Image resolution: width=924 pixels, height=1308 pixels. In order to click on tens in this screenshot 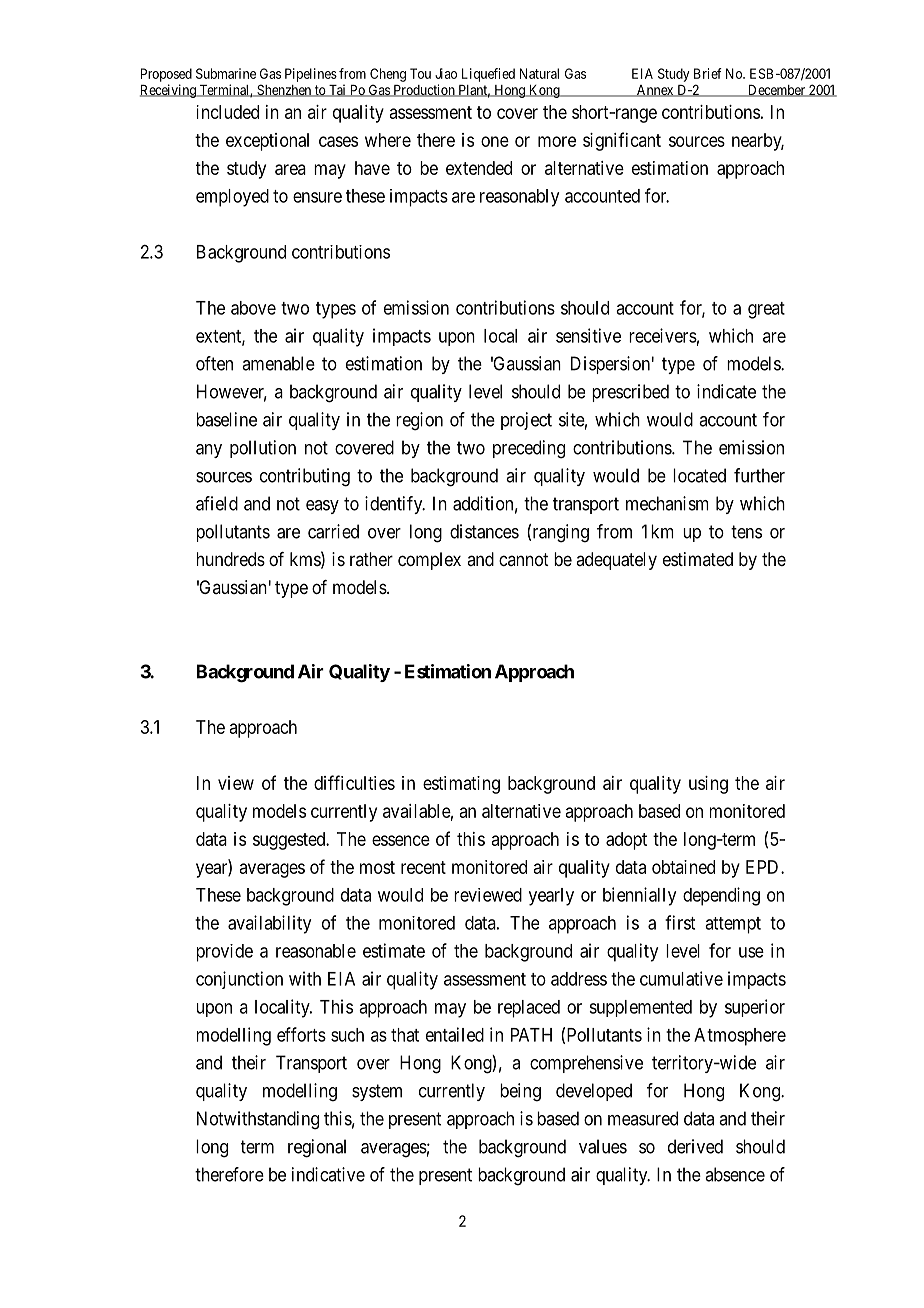, I will do `click(746, 532)`.
